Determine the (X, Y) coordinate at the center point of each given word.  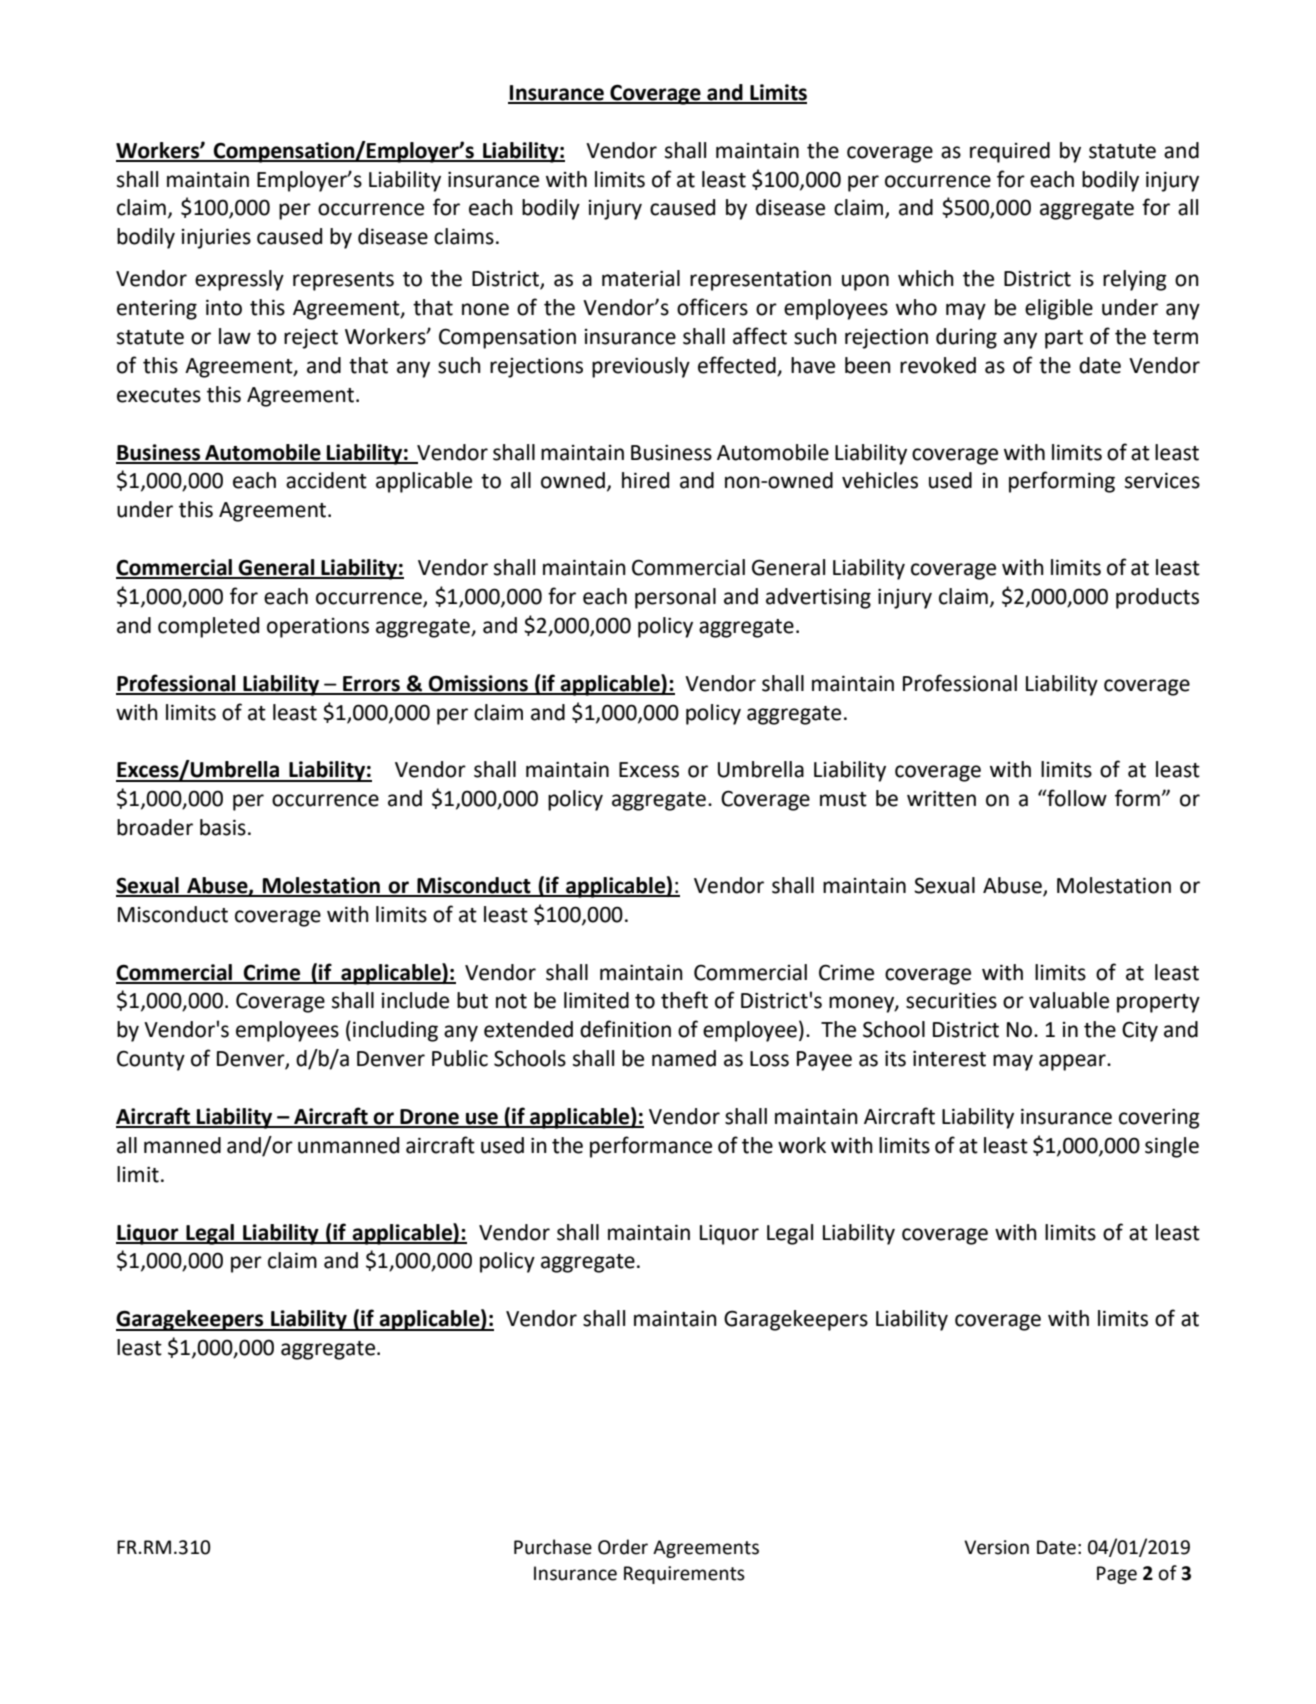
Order (623, 1547)
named (684, 1058)
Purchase (553, 1547)
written (941, 798)
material (641, 278)
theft (684, 1000)
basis (223, 827)
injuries (216, 238)
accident (326, 480)
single (1172, 1147)
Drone (429, 1118)
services (1162, 480)
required (1010, 152)
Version (996, 1547)
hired (645, 480)
